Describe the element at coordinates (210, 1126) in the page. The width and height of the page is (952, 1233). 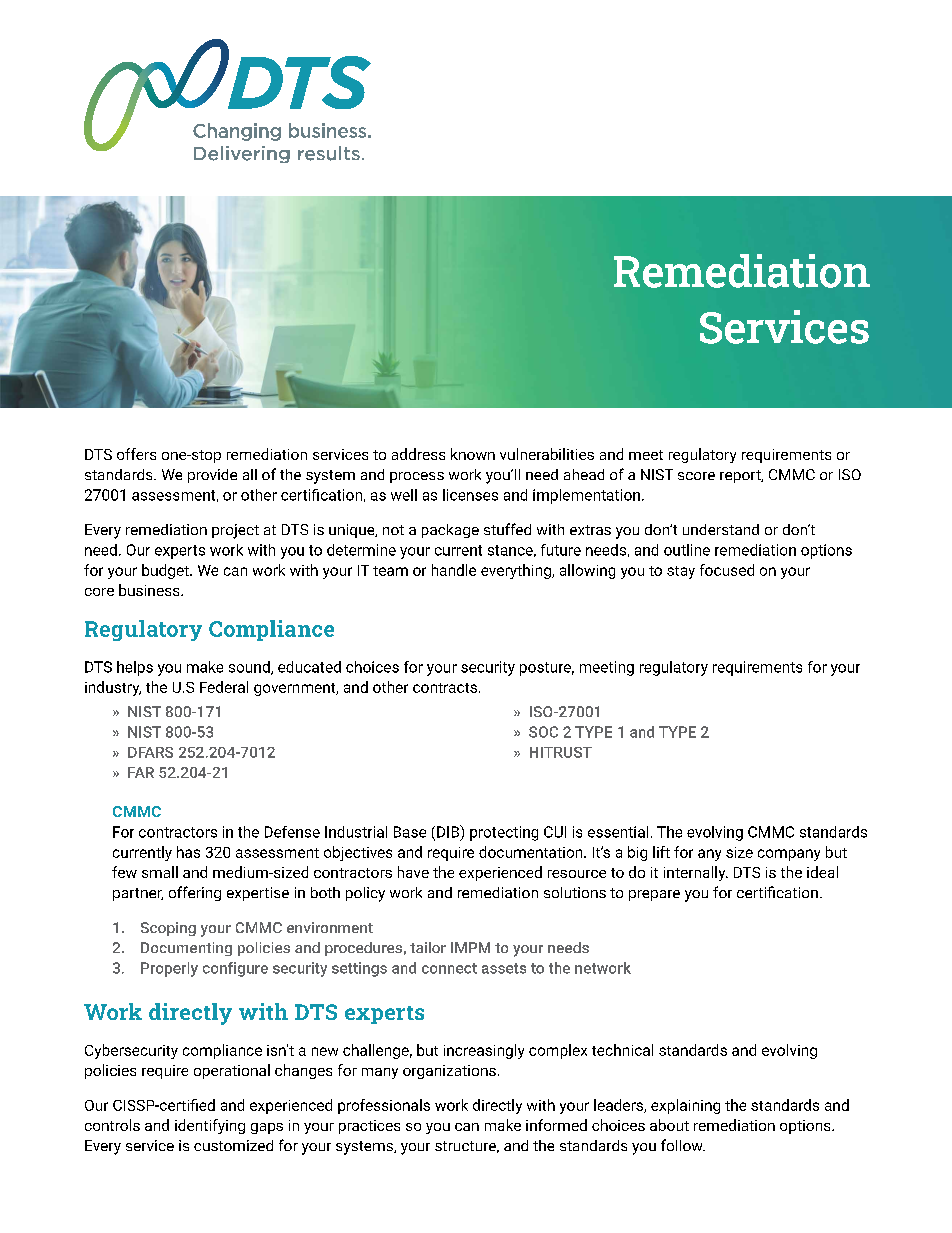
I see `identifying` at that location.
